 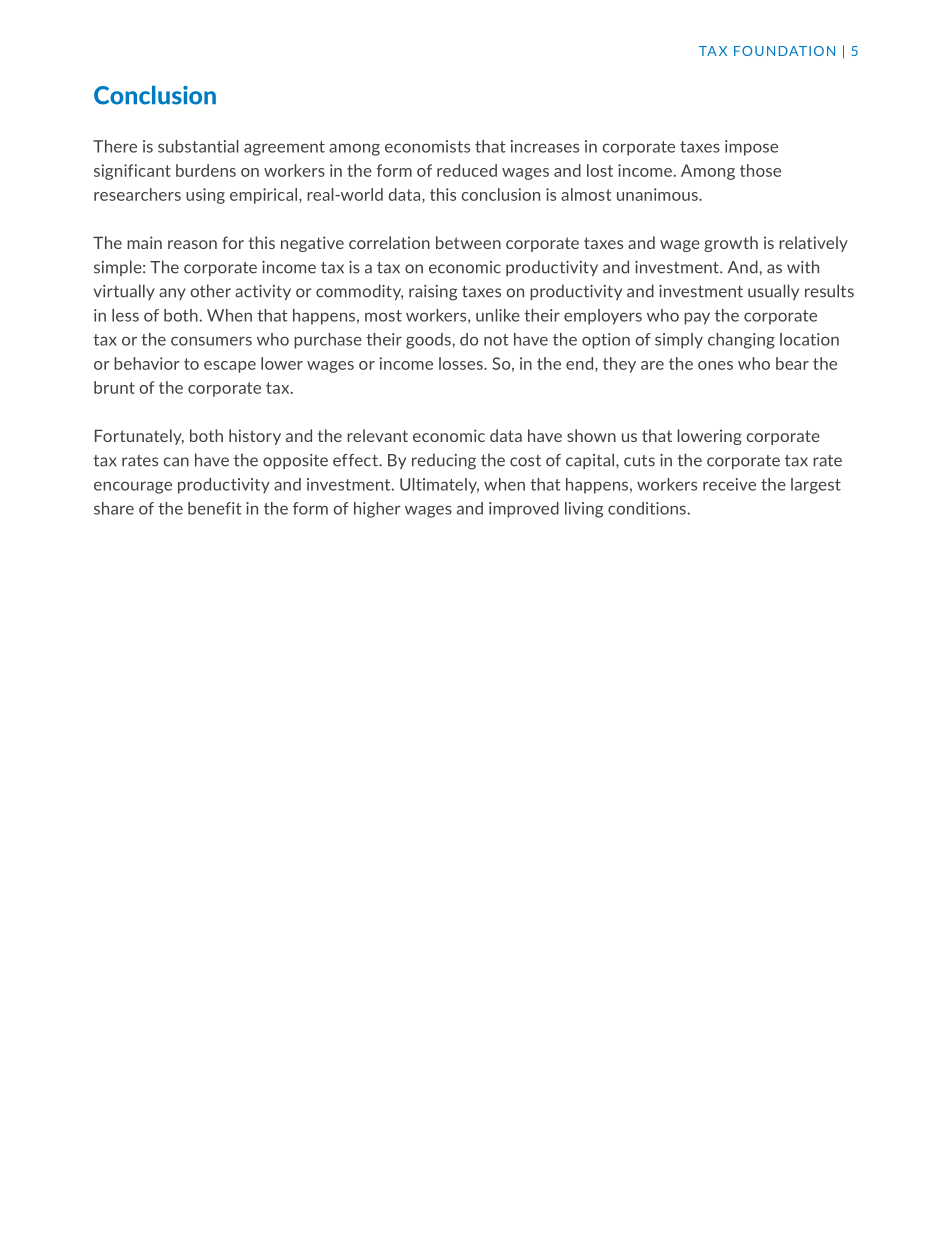 I want to click on substantial, so click(x=198, y=146).
